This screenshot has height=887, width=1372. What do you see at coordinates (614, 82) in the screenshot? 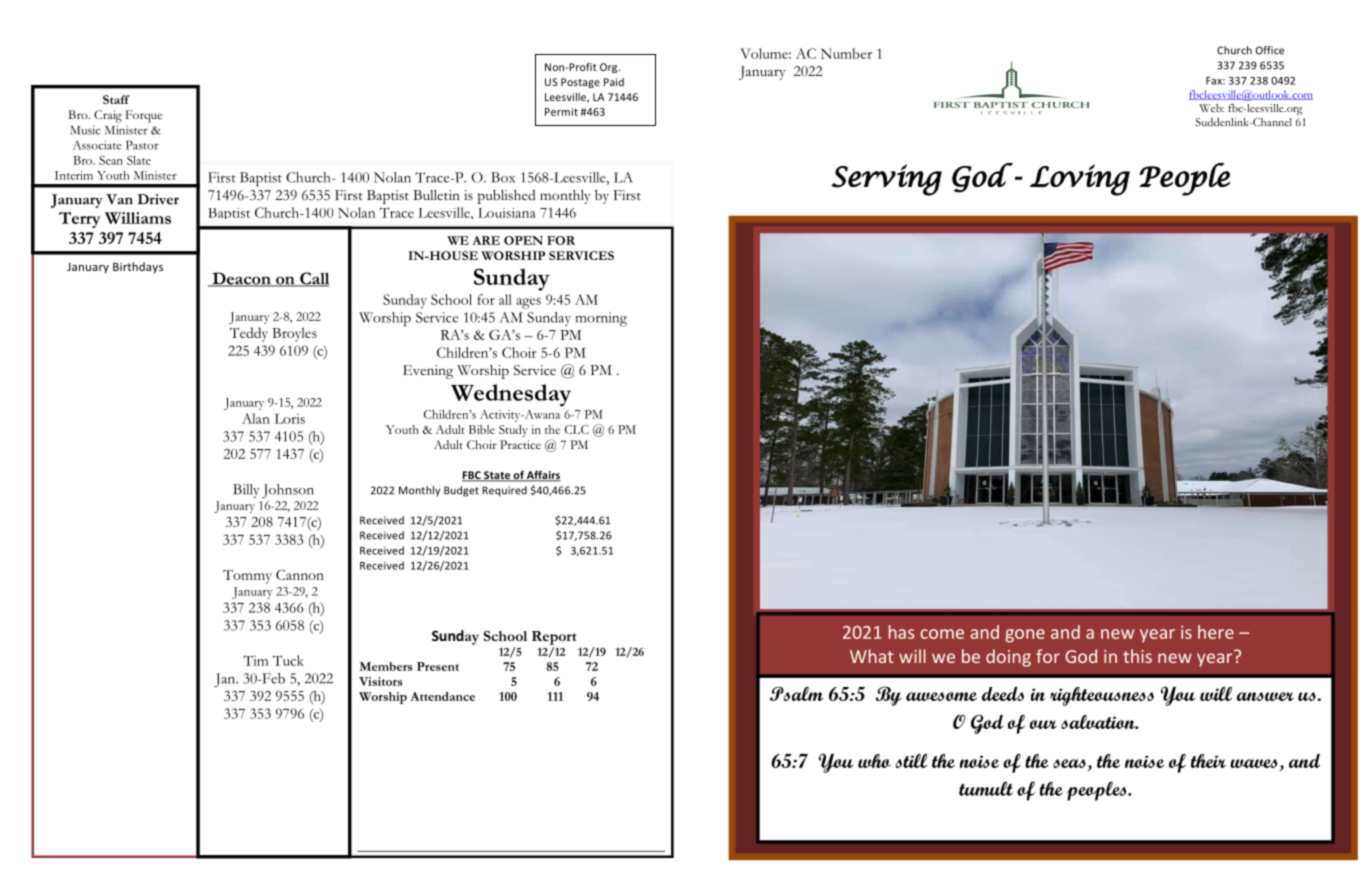
I see `Paid` at bounding box center [614, 82].
